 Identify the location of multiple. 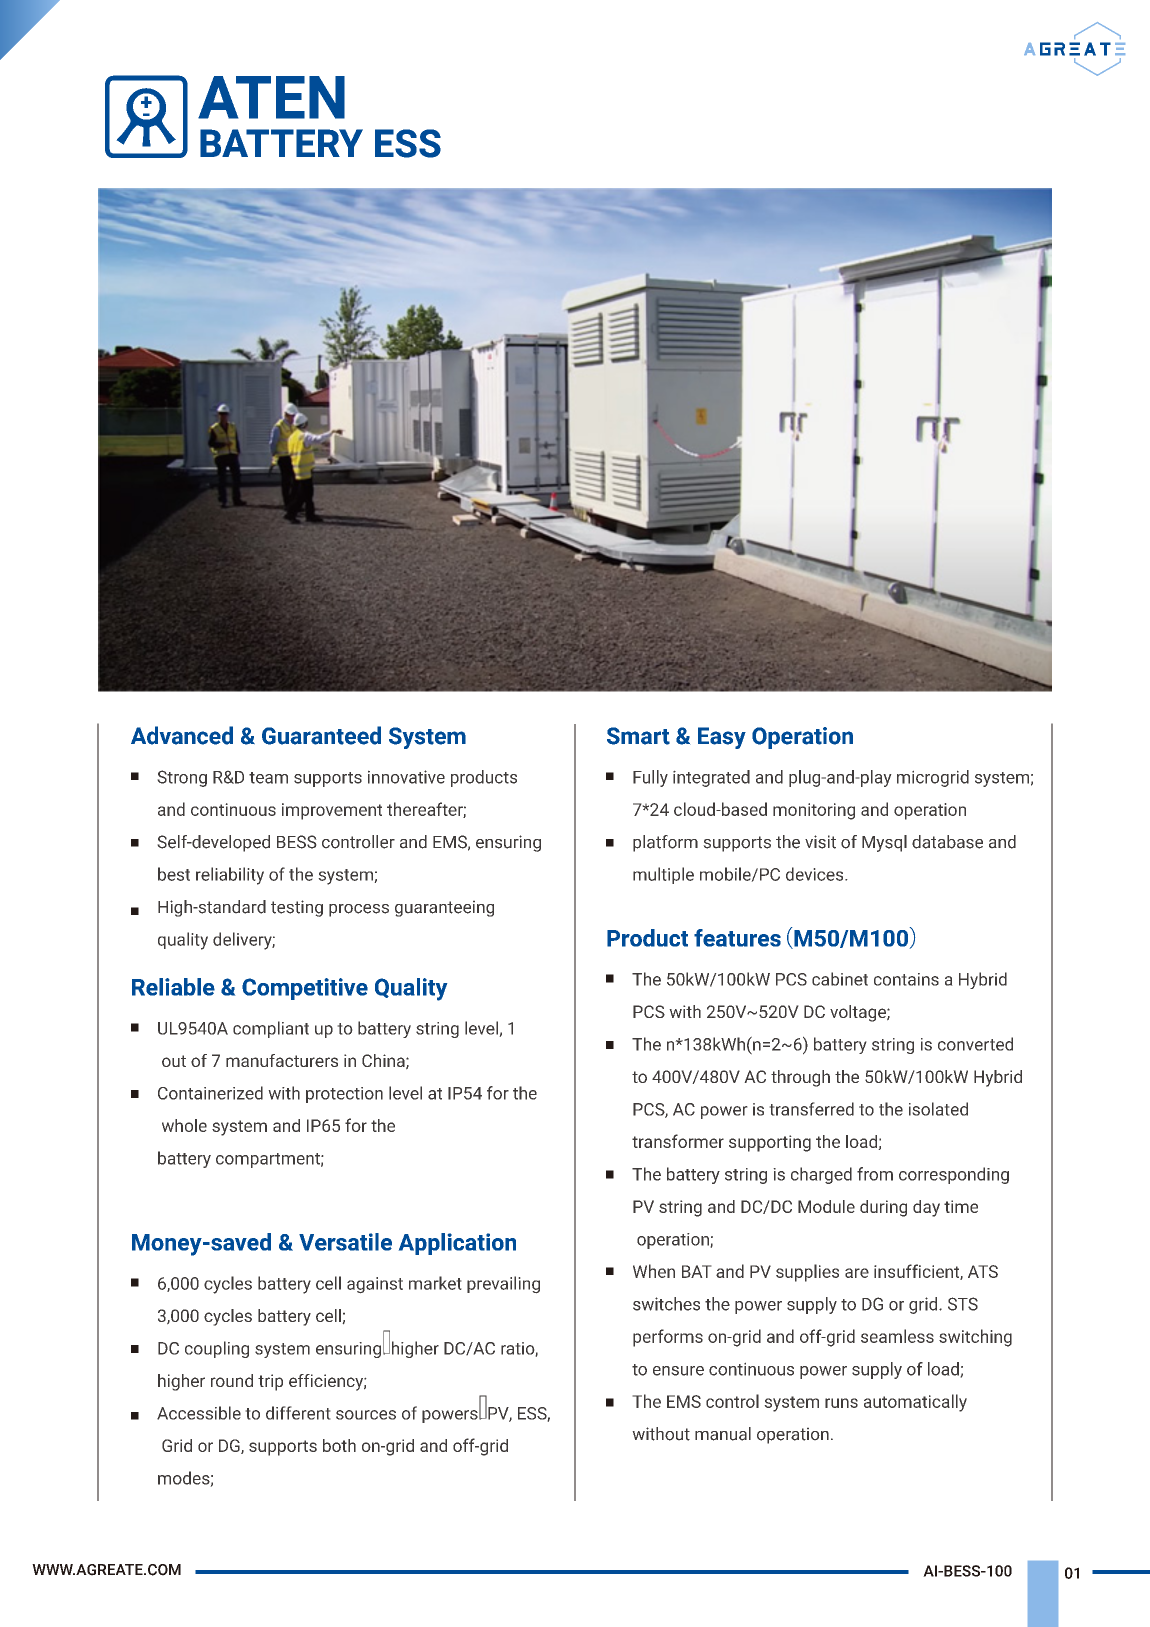
(663, 875).
